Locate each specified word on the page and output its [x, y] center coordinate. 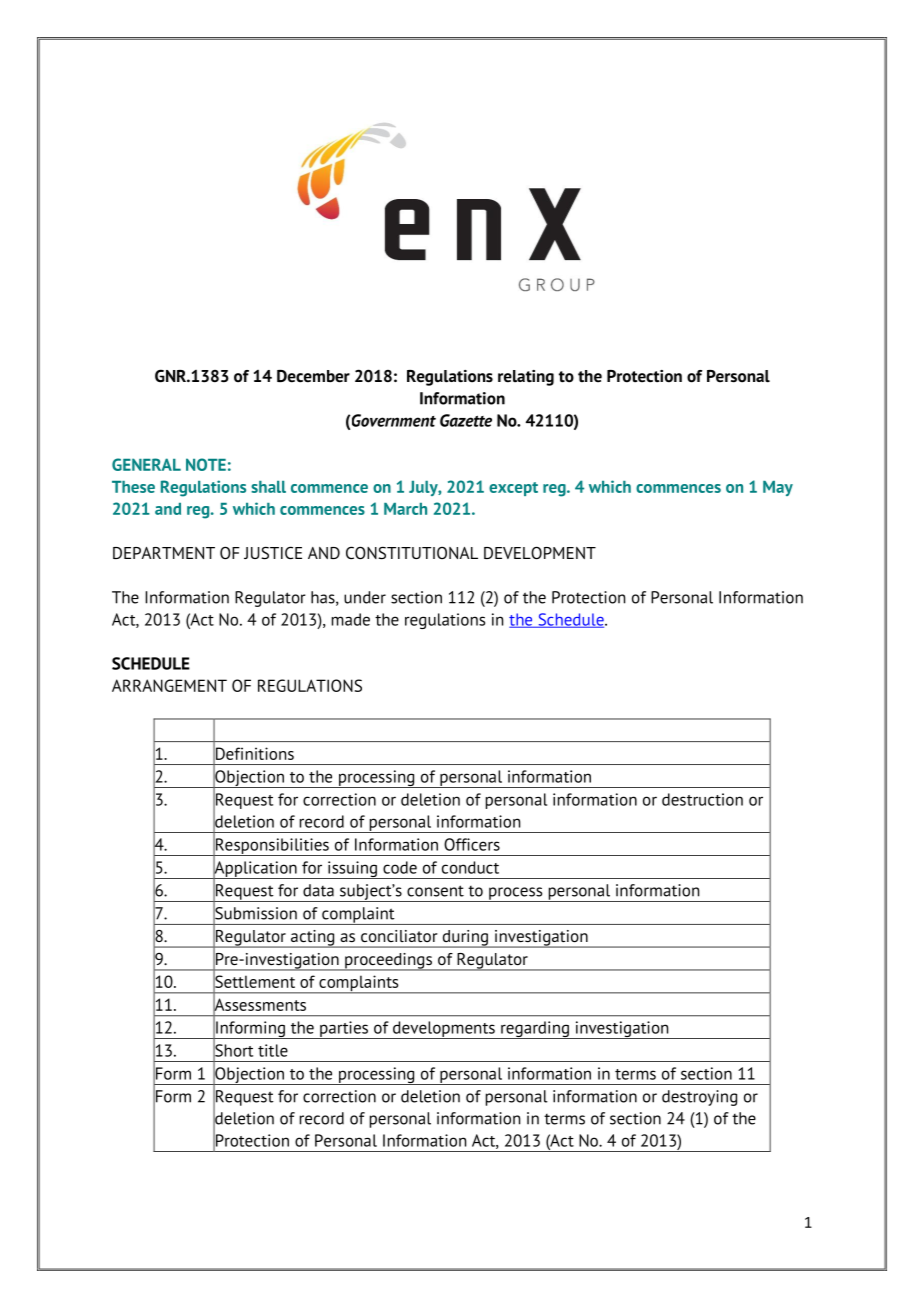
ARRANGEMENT [169, 685]
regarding [535, 1030]
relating [526, 378]
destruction [702, 799]
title [273, 1050]
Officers [472, 844]
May [778, 488]
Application [255, 869]
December [313, 376]
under [365, 597]
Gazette [466, 420]
